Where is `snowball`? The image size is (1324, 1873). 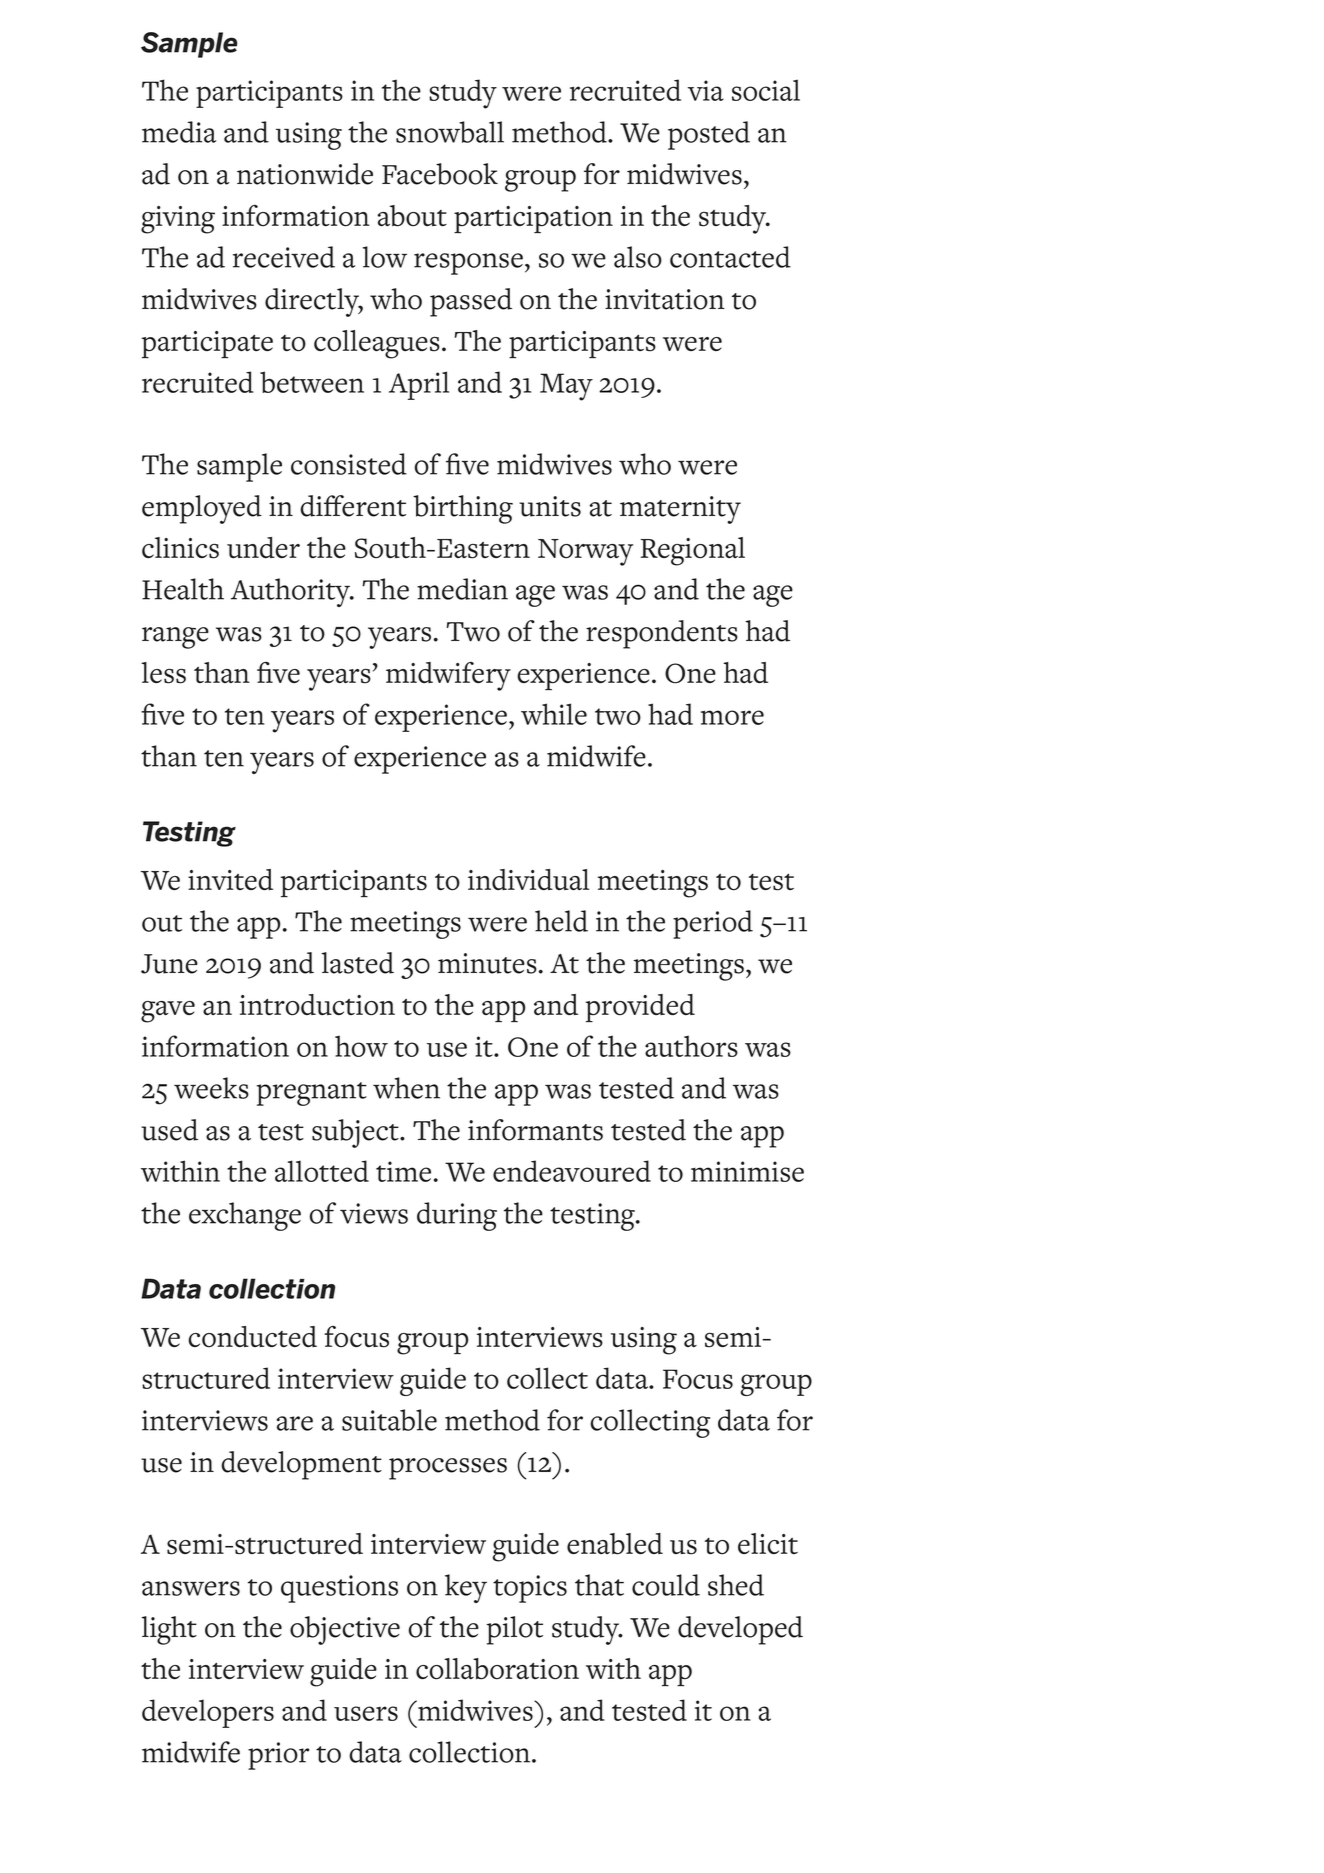 snowball is located at coordinates (450, 132).
